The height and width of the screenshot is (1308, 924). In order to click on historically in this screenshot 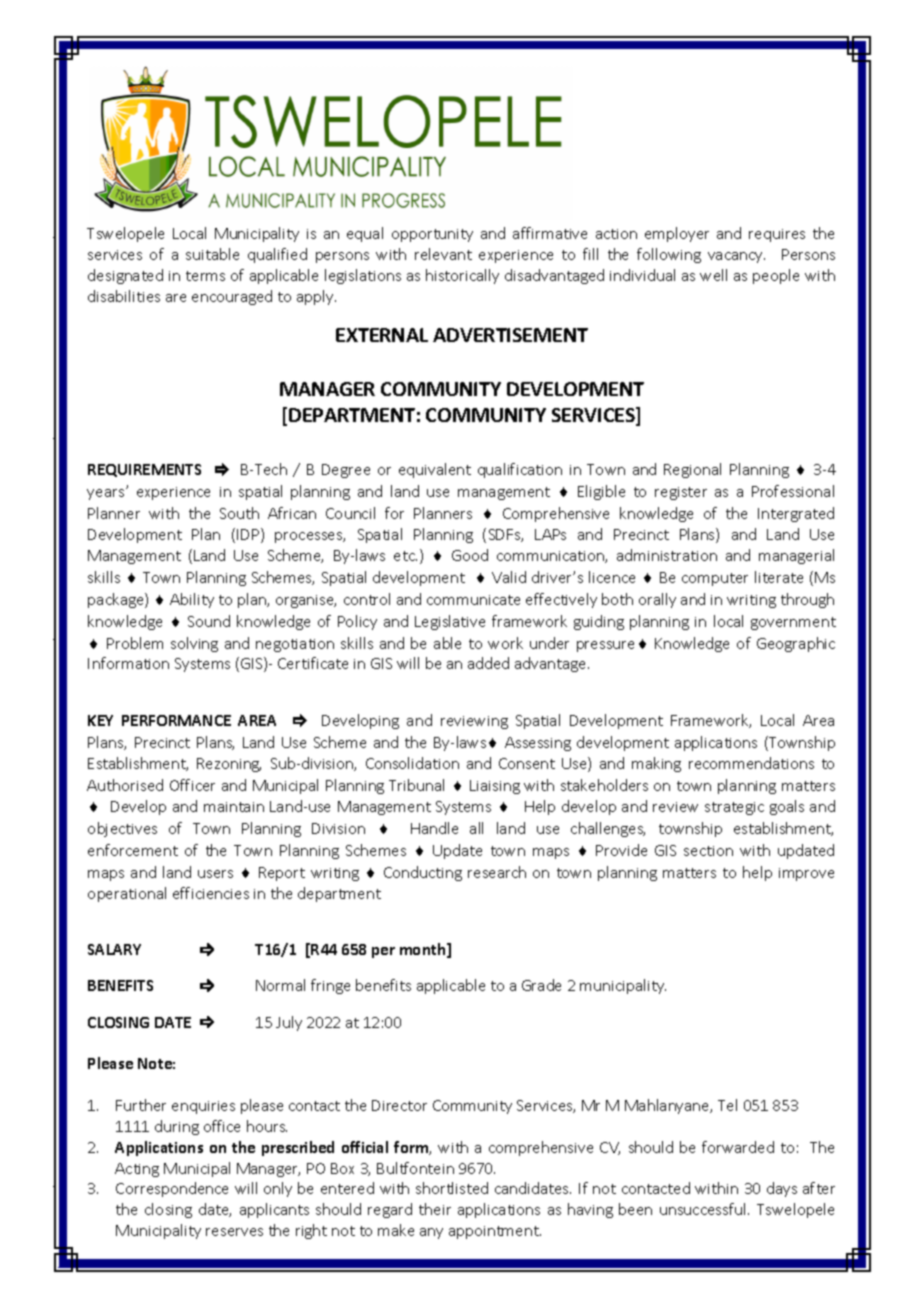, I will do `click(462, 276)`.
